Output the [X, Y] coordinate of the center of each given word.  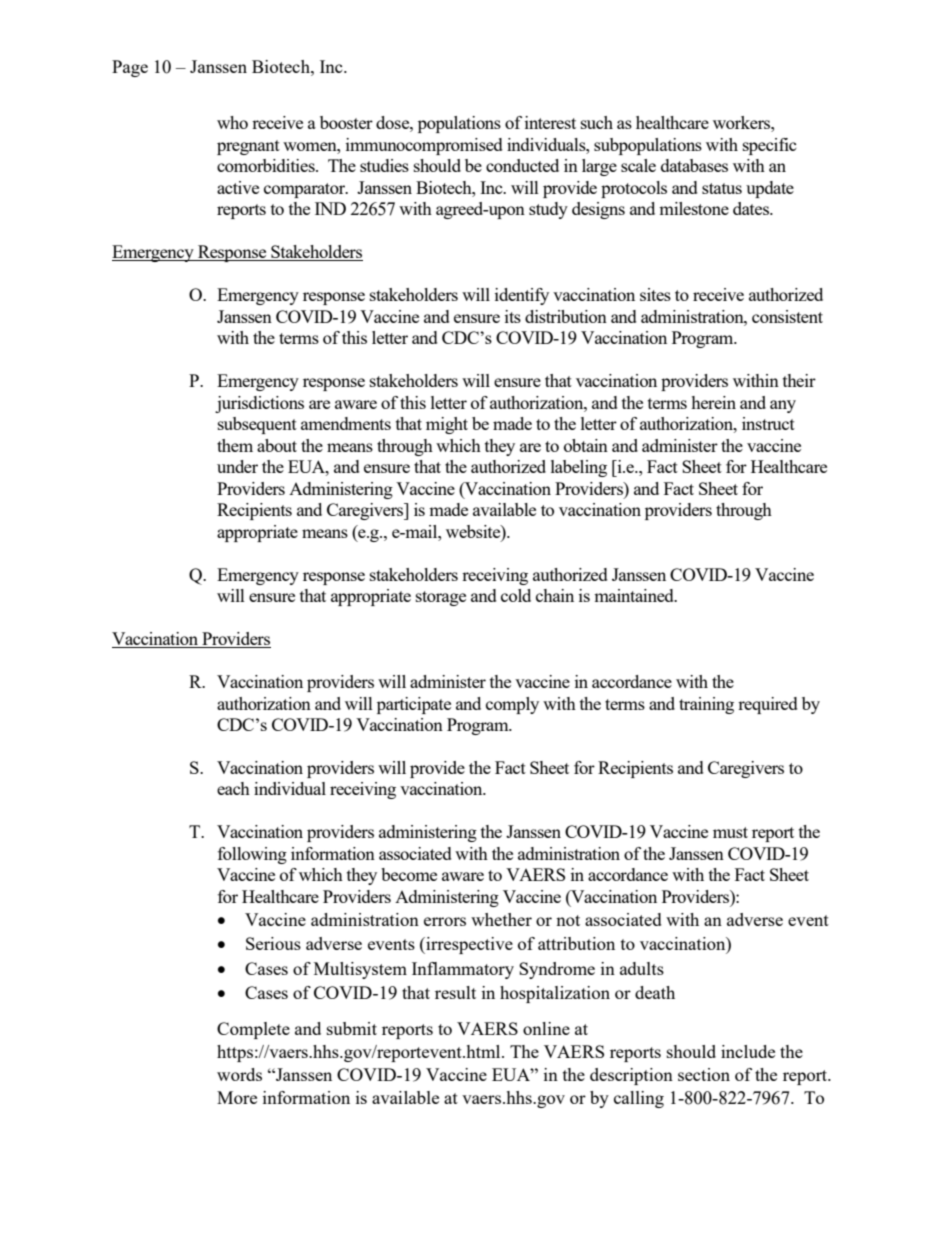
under [237, 466]
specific [770, 146]
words [239, 1074]
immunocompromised [424, 146]
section [704, 1074]
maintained [635, 595]
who [232, 122]
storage [441, 598]
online [546, 1028]
